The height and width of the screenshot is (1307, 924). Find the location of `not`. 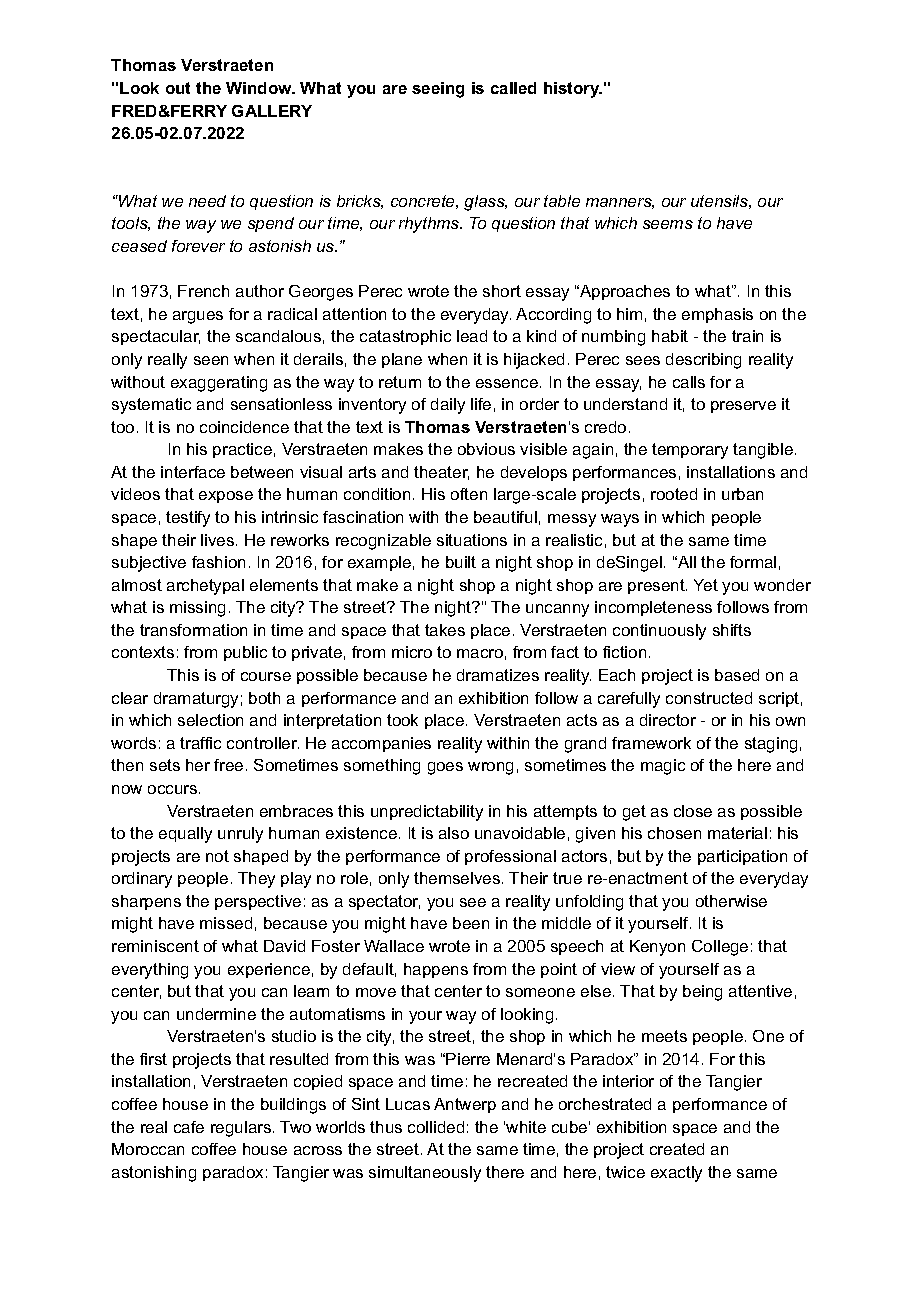

not is located at coordinates (217, 856).
